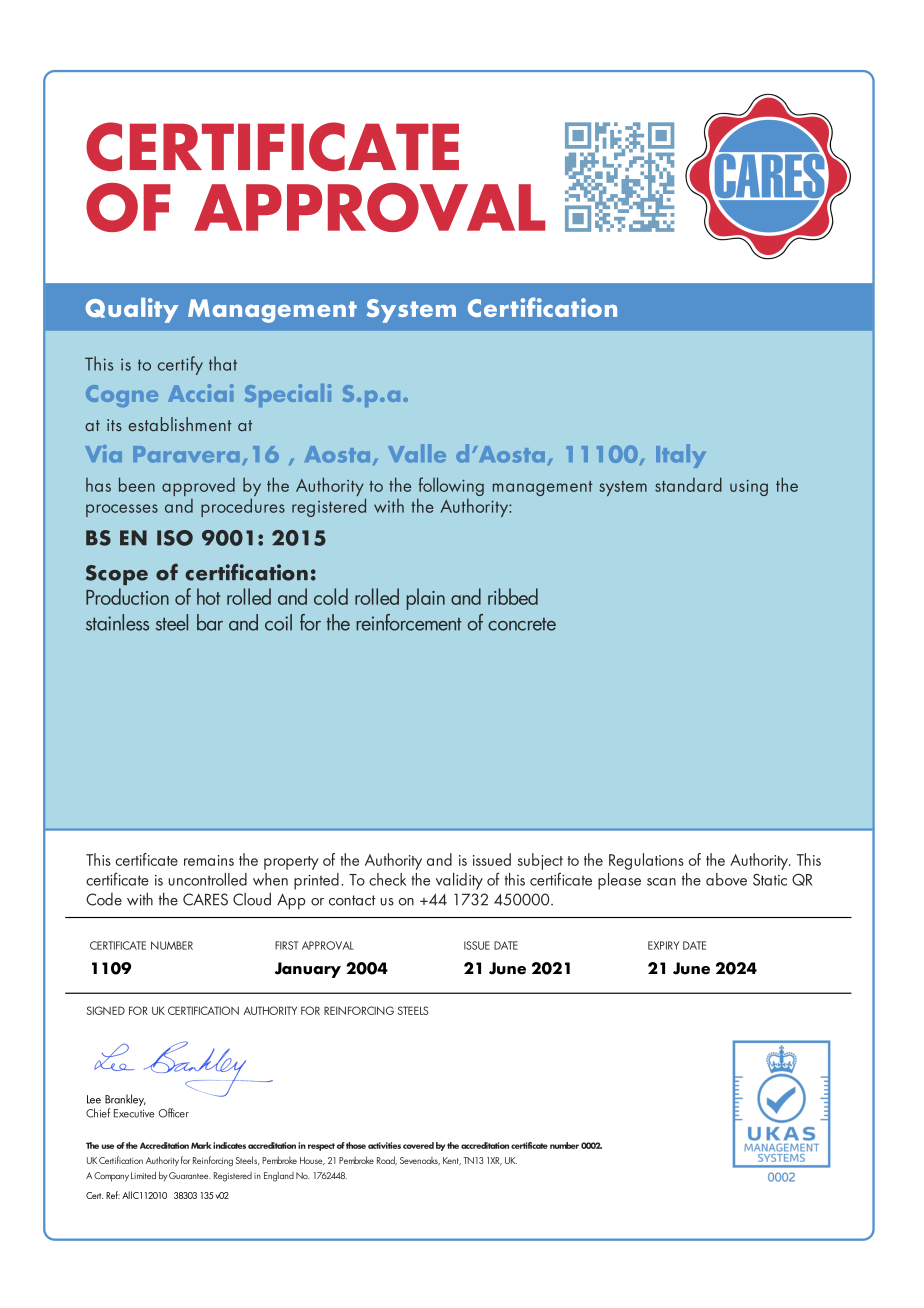  What do you see at coordinates (201, 1145) in the page?
I see `Mark` at bounding box center [201, 1145].
